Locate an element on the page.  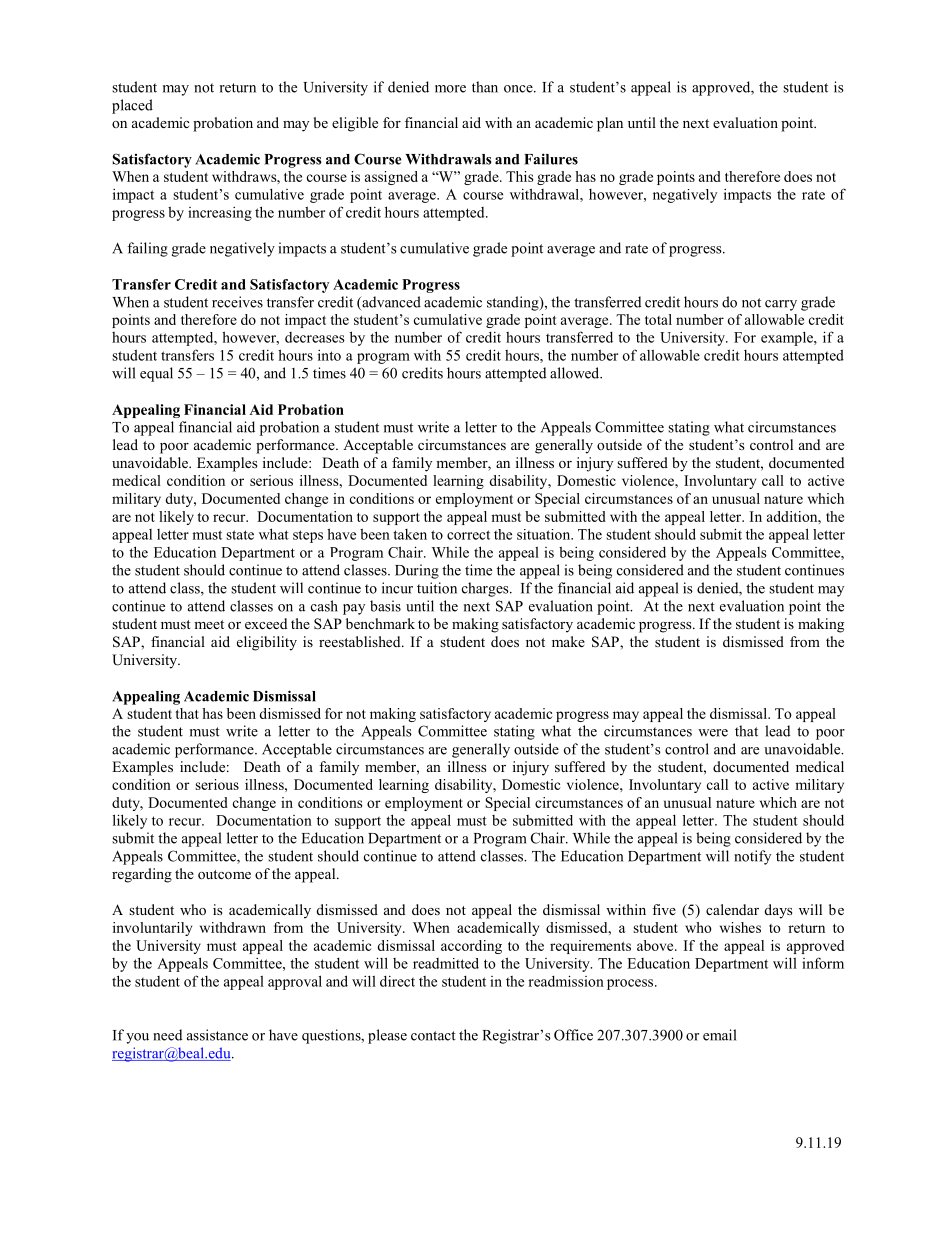
allowed is located at coordinates (576, 373).
